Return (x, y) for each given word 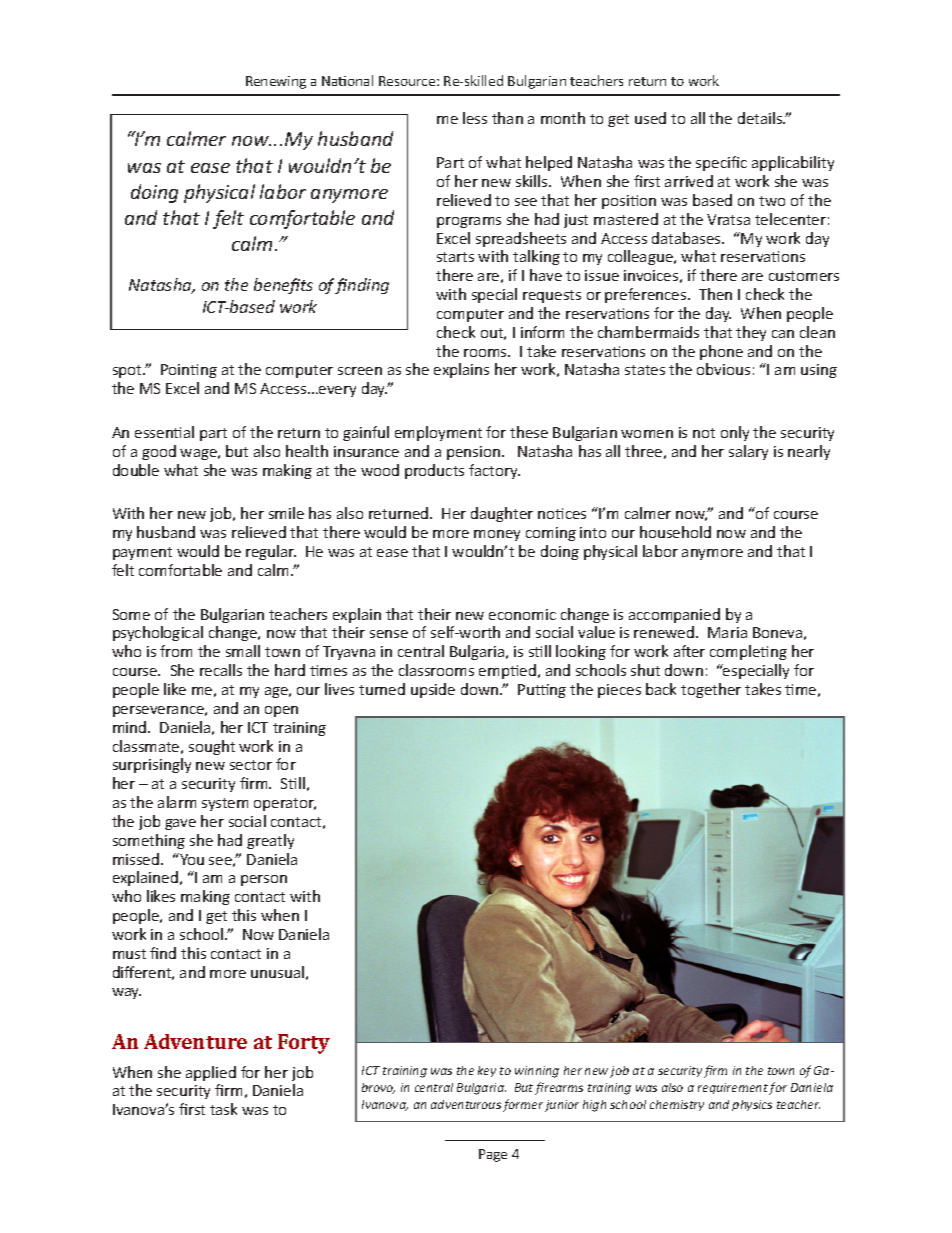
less (475, 118)
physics (752, 1105)
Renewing (276, 82)
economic (522, 614)
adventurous (466, 1104)
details (761, 118)
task (223, 1109)
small (243, 651)
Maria (727, 632)
